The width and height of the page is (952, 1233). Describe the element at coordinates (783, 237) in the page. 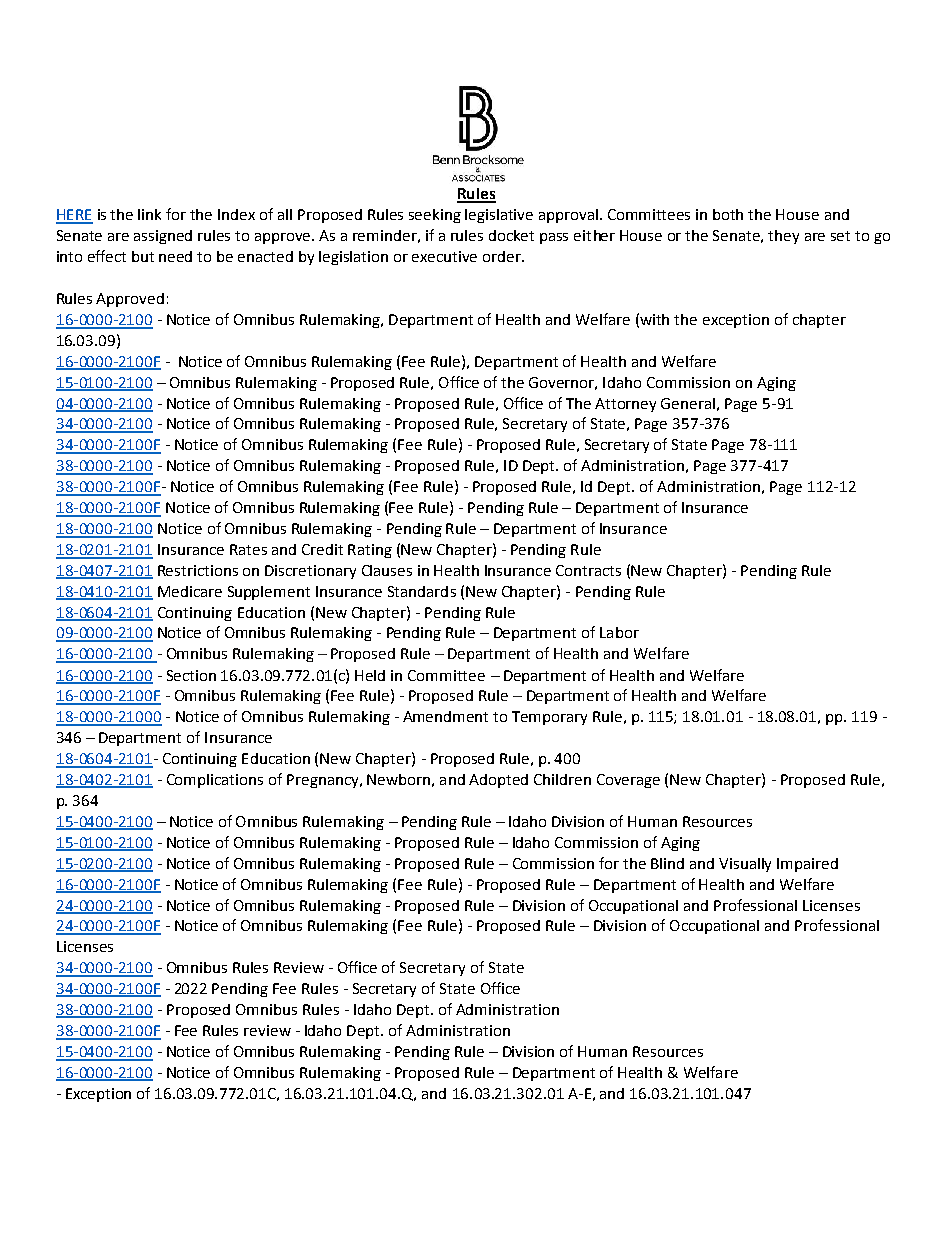

I see `they` at that location.
